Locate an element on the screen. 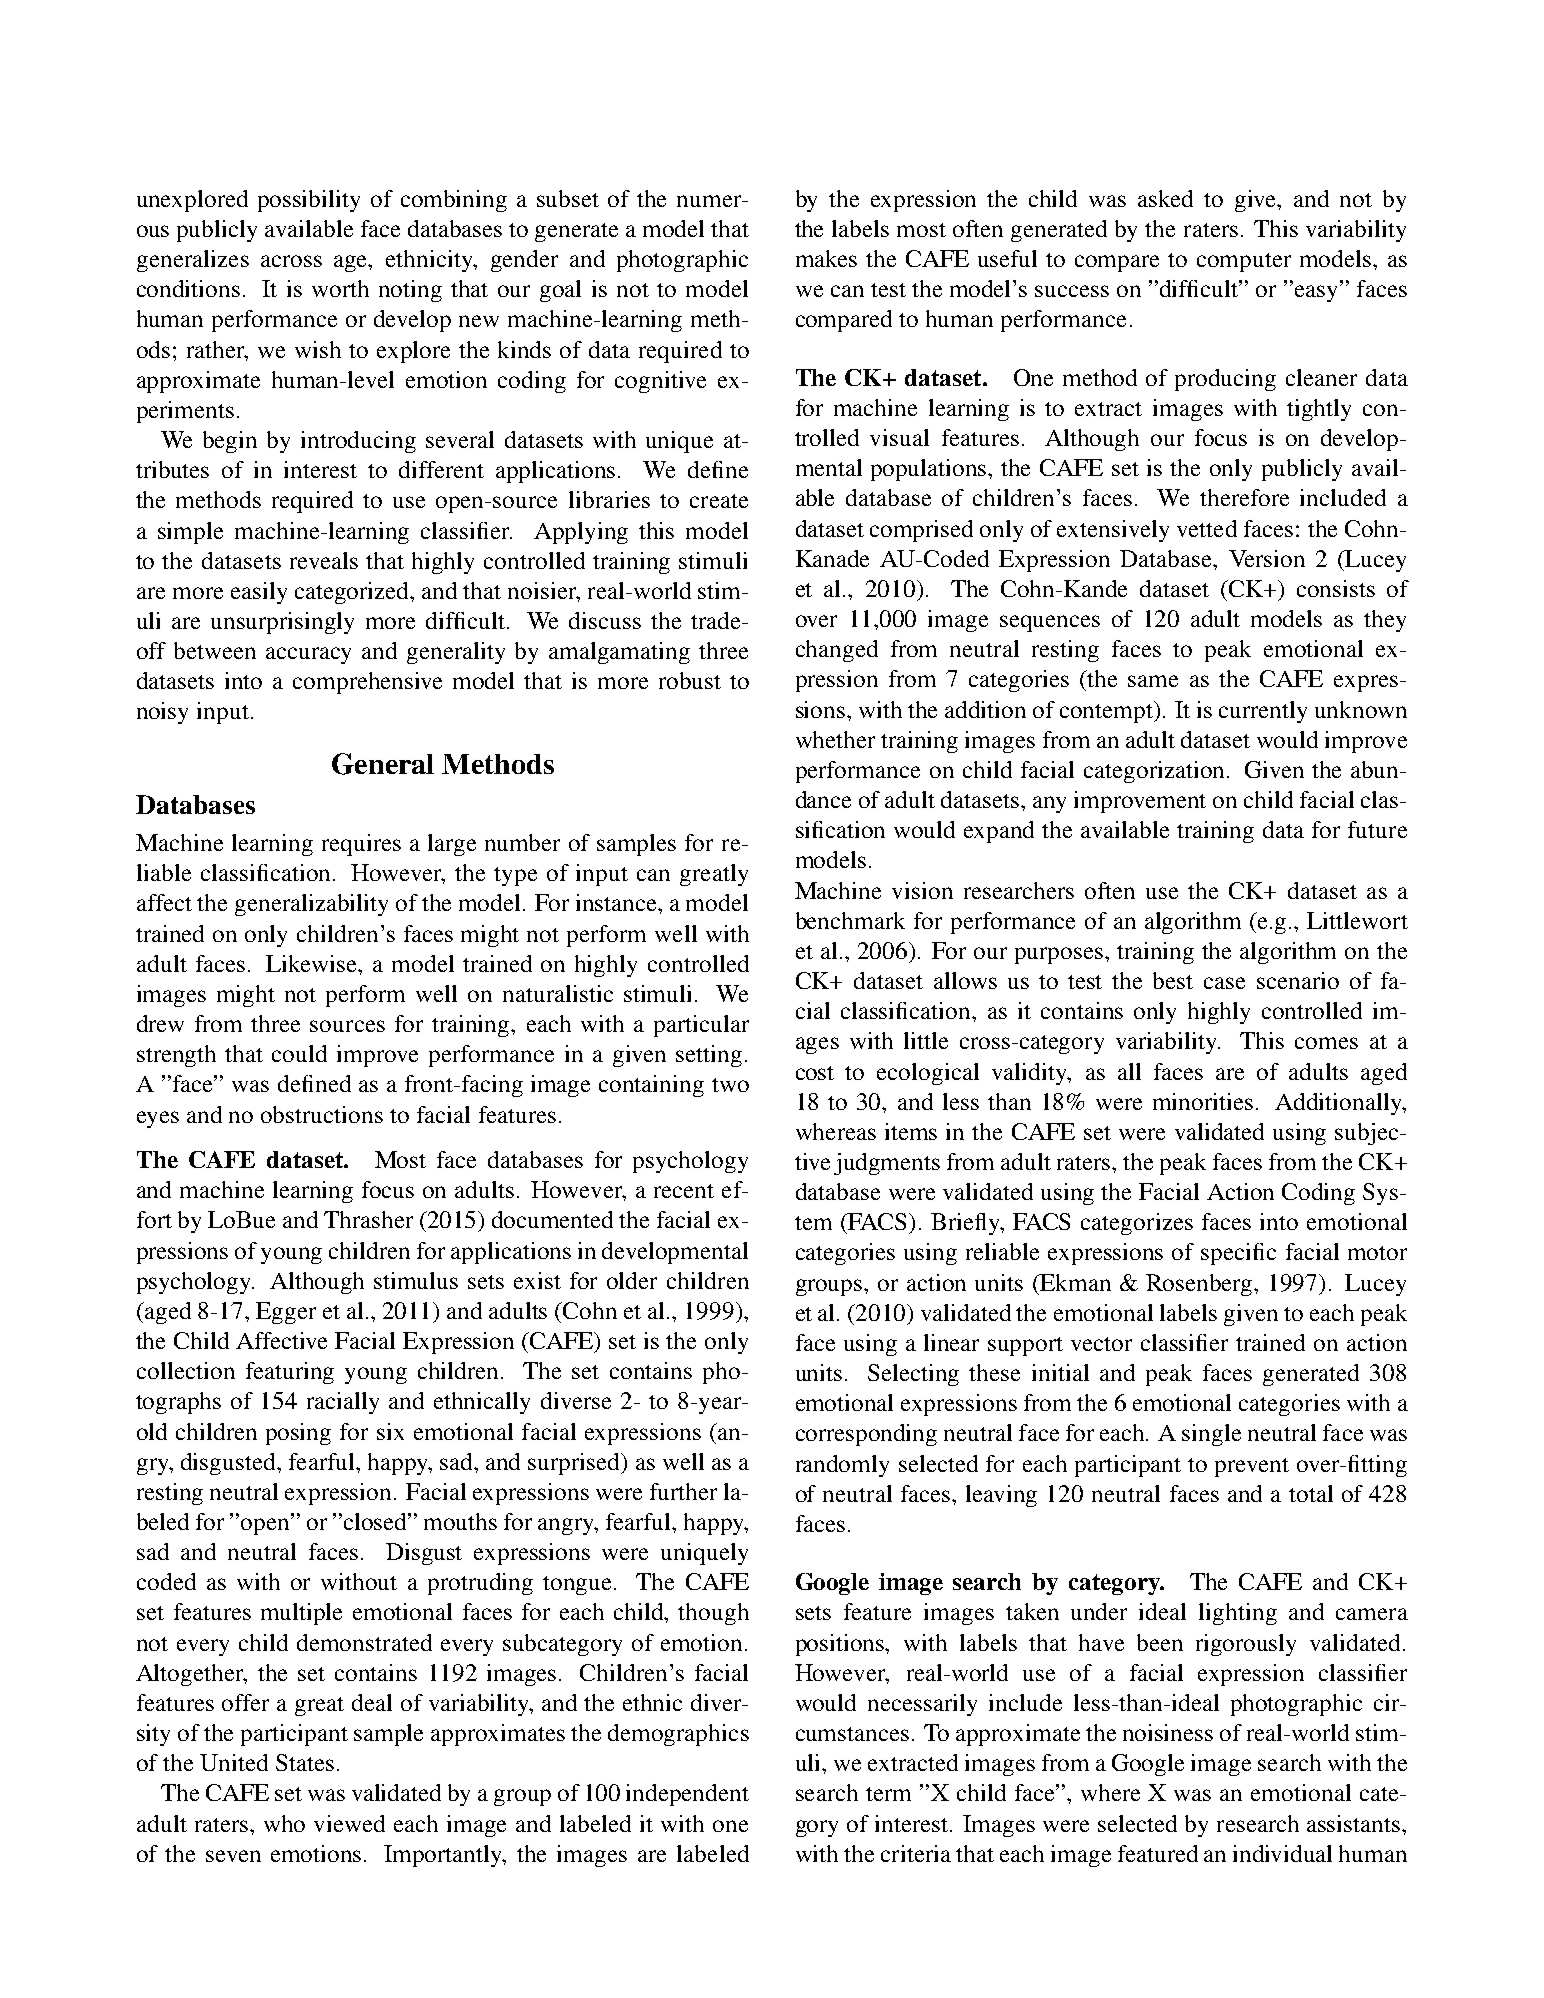 This screenshot has width=1544, height=1998. Egger is located at coordinates (286, 1313).
